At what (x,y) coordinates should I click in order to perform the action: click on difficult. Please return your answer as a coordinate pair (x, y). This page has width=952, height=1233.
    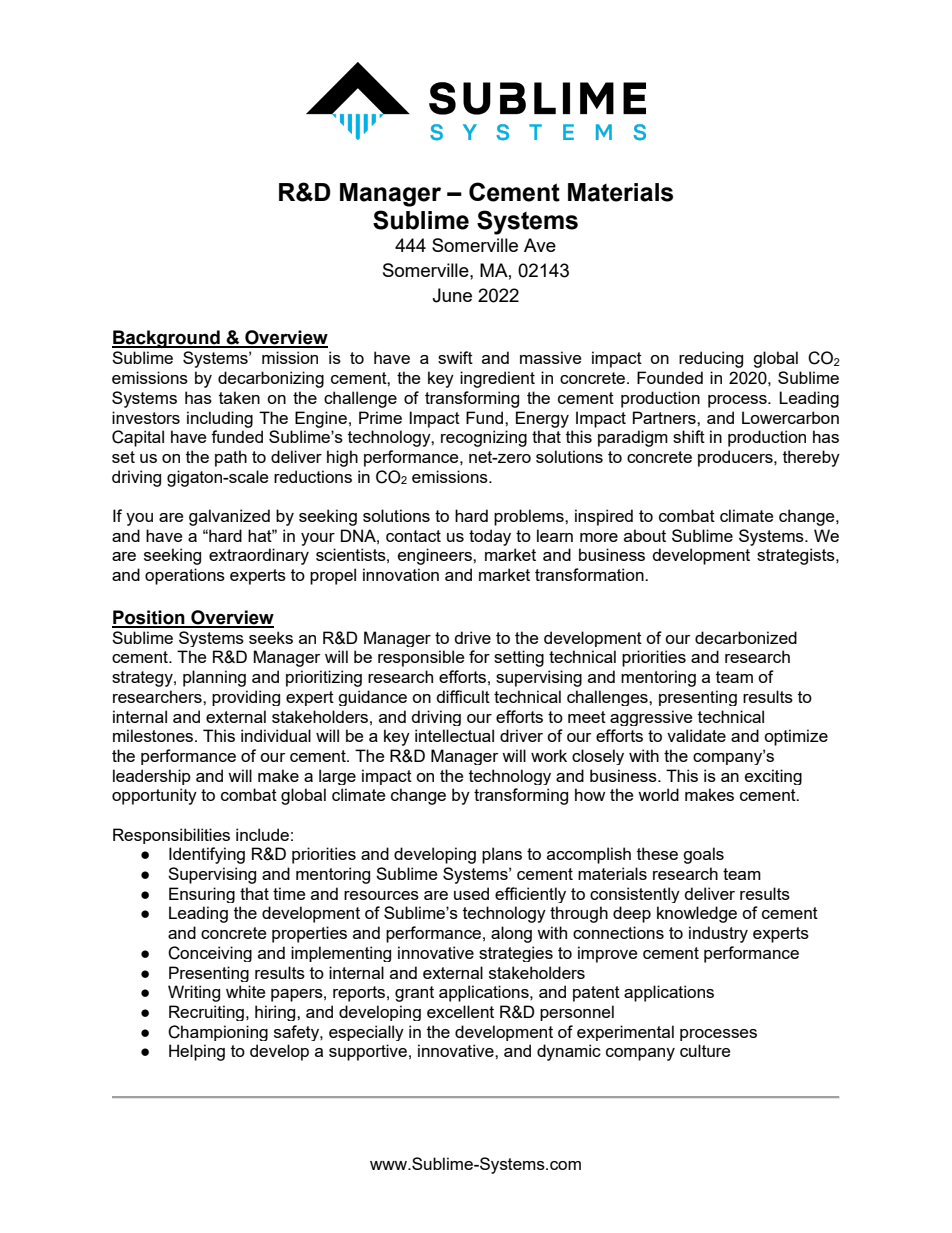
    Looking at the image, I should click on (463, 696).
